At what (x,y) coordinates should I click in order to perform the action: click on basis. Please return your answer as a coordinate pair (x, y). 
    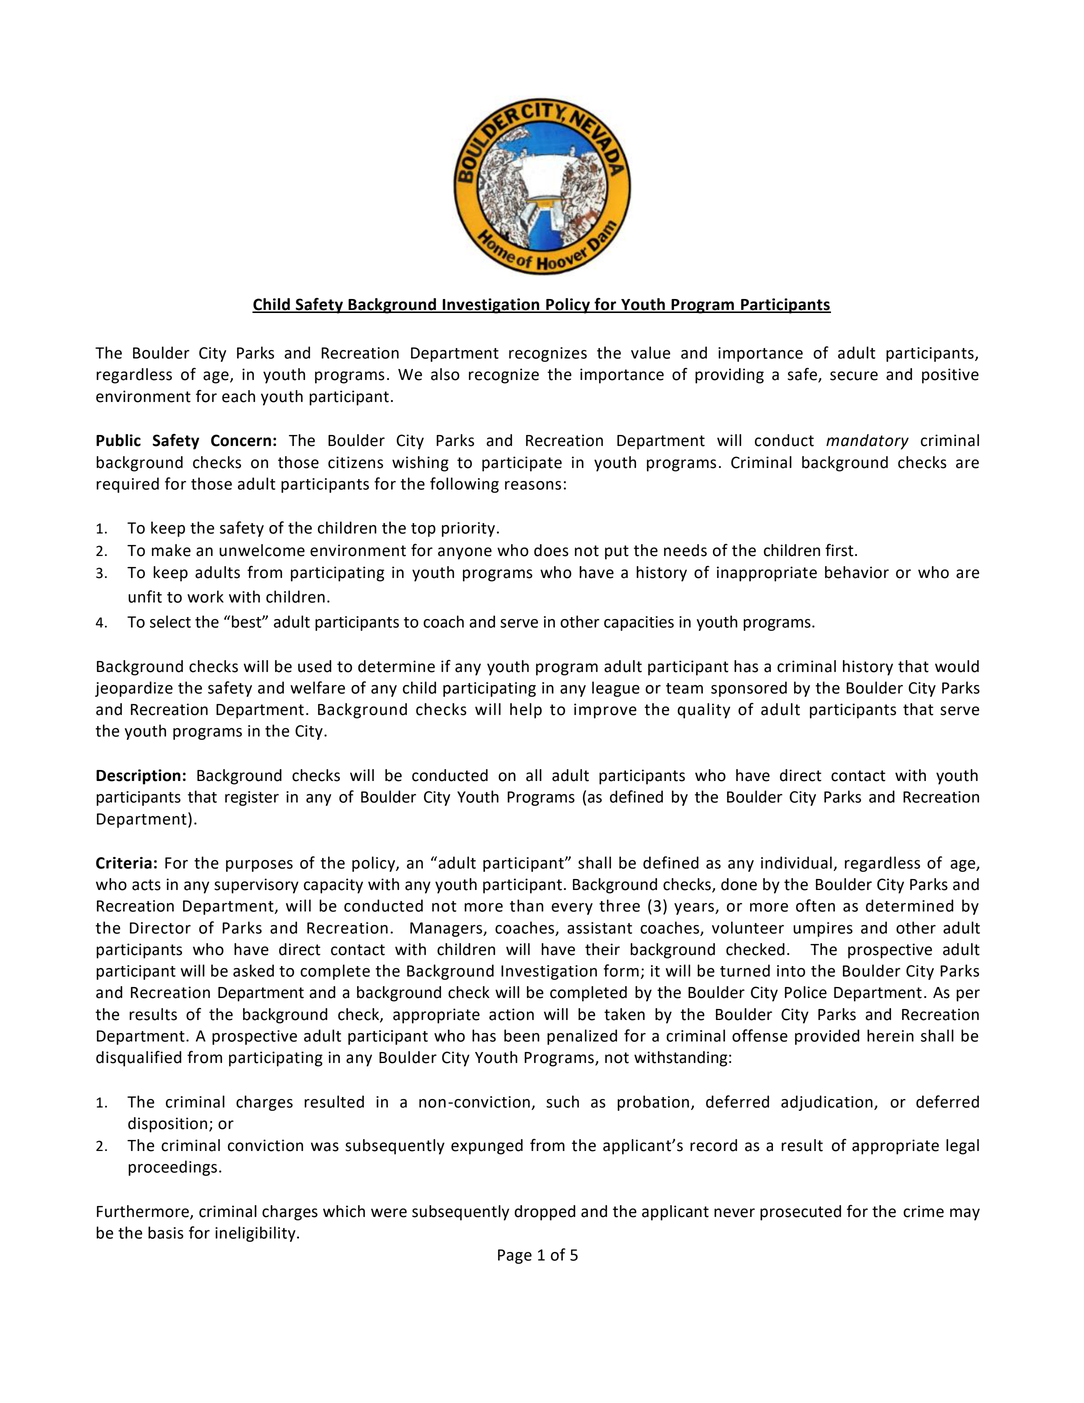
    Looking at the image, I should click on (166, 1232).
